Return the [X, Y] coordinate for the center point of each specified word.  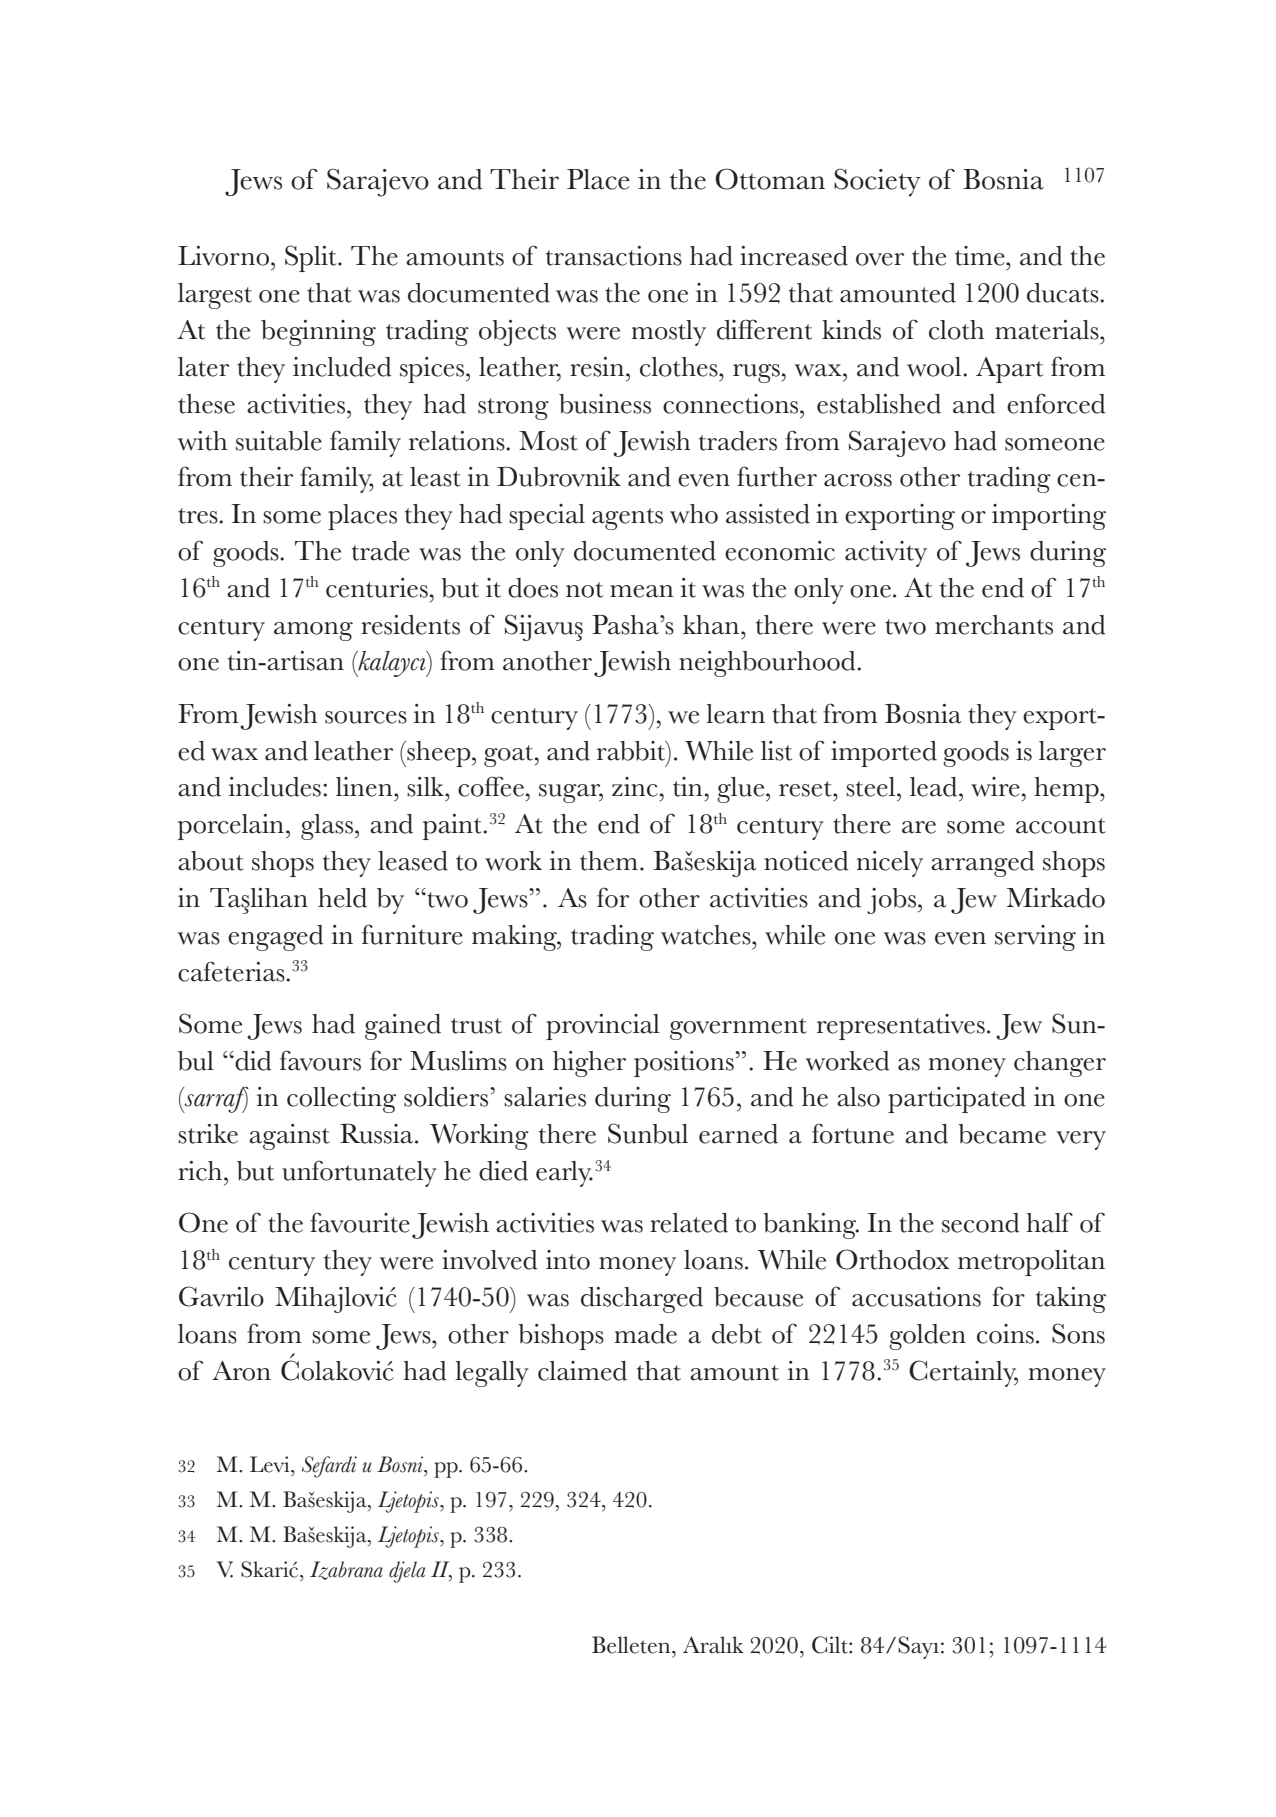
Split [312, 258]
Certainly [963, 1373]
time [981, 256]
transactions [614, 256]
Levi [271, 1464]
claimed [582, 1371]
